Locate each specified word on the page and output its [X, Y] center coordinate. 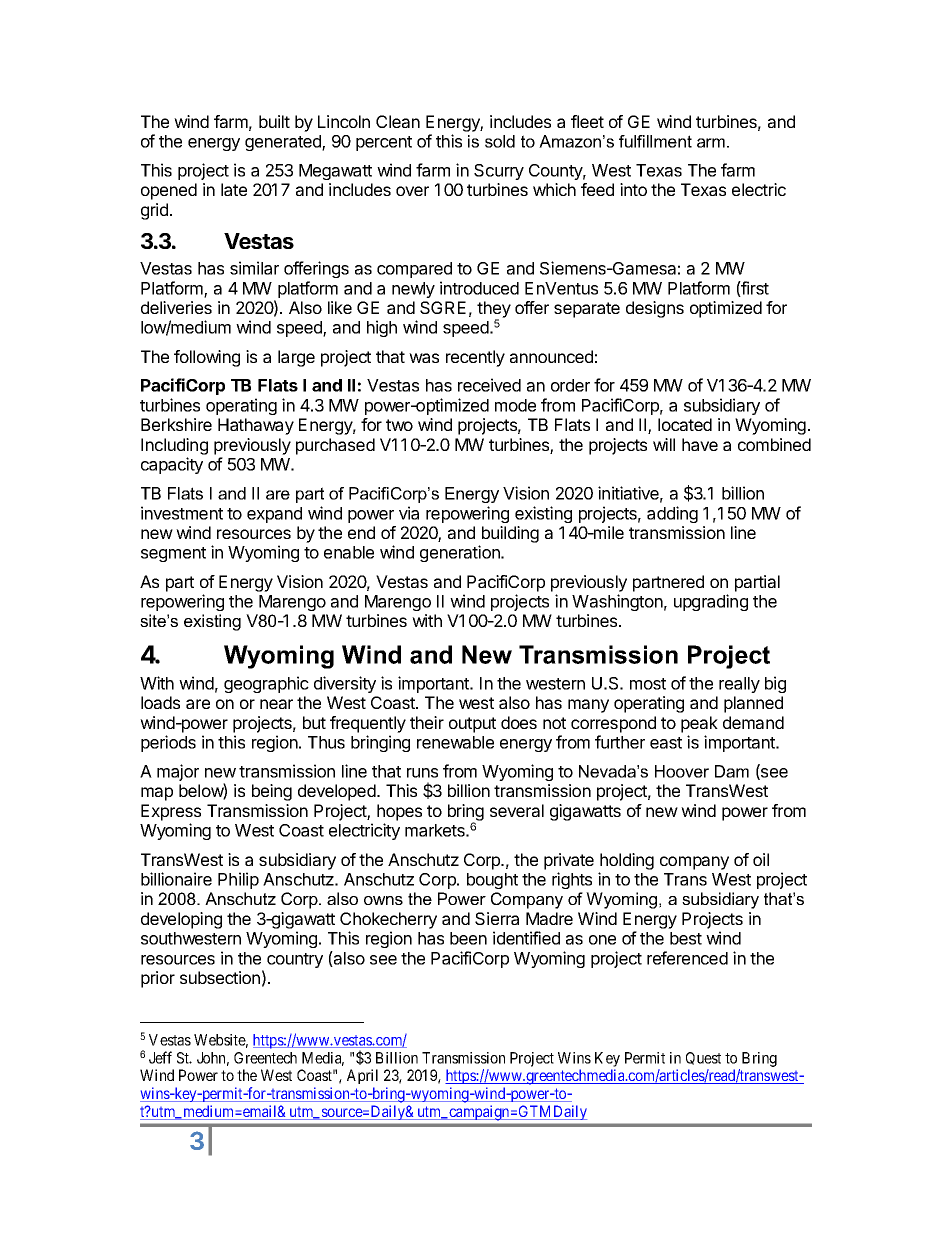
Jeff [160, 1057]
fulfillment [655, 141]
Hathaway [256, 426]
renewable [455, 742]
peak [699, 724]
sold [500, 141]
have [700, 444]
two [399, 425]
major [178, 772]
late [234, 189]
